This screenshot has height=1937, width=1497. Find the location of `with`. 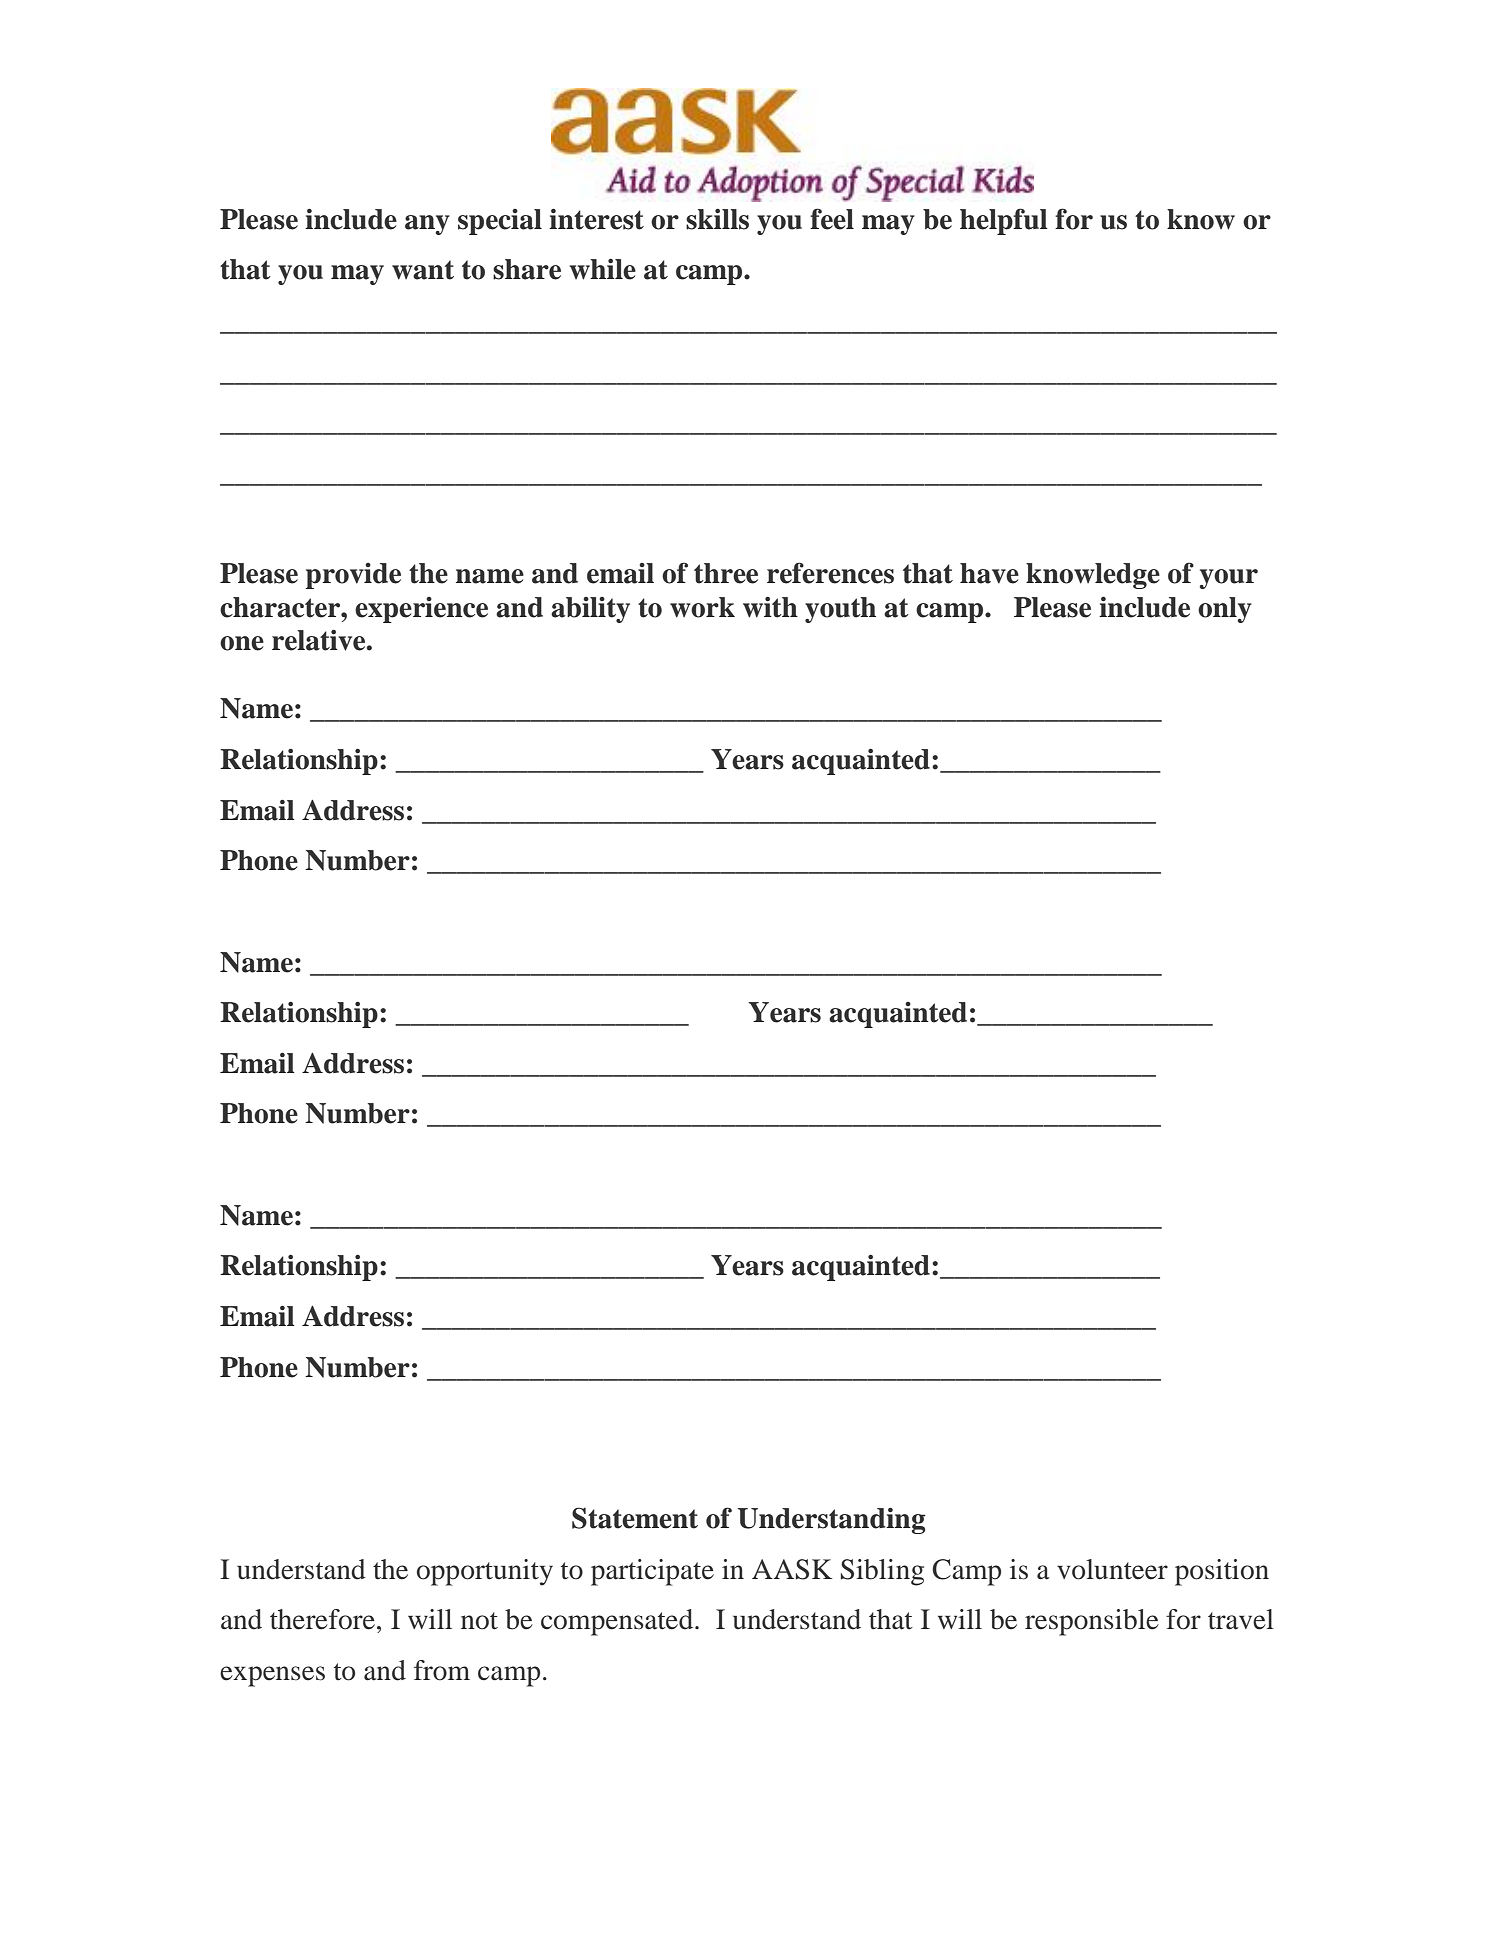

with is located at coordinates (770, 607).
